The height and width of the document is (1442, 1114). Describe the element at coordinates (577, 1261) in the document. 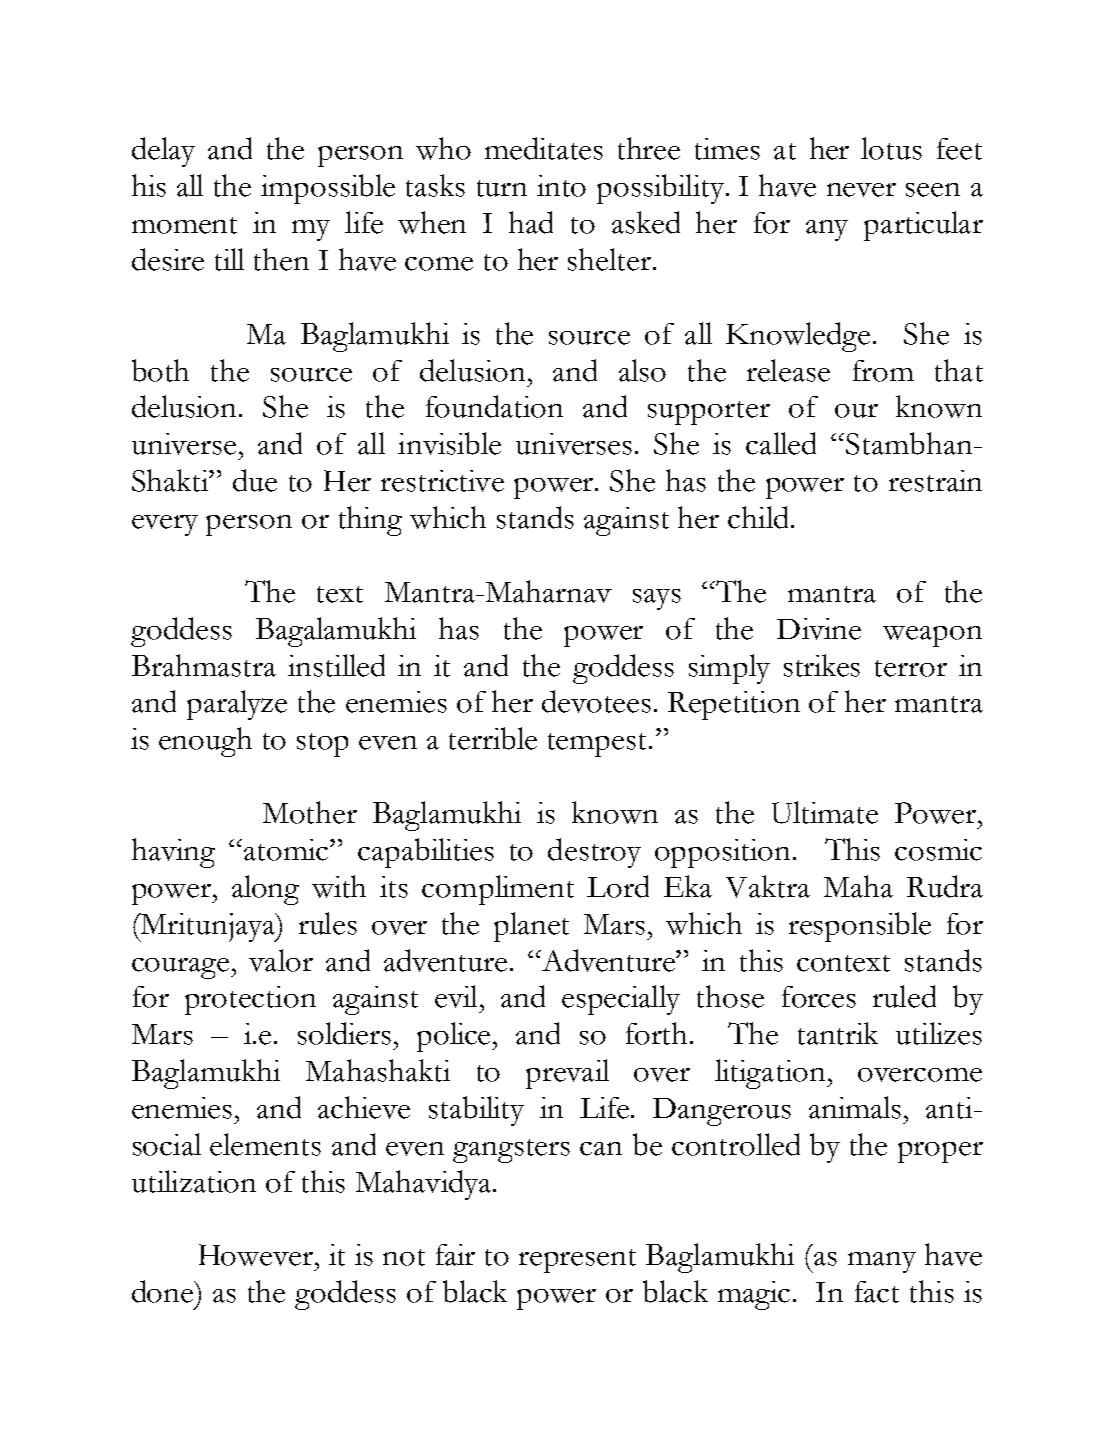

I see `represent` at that location.
